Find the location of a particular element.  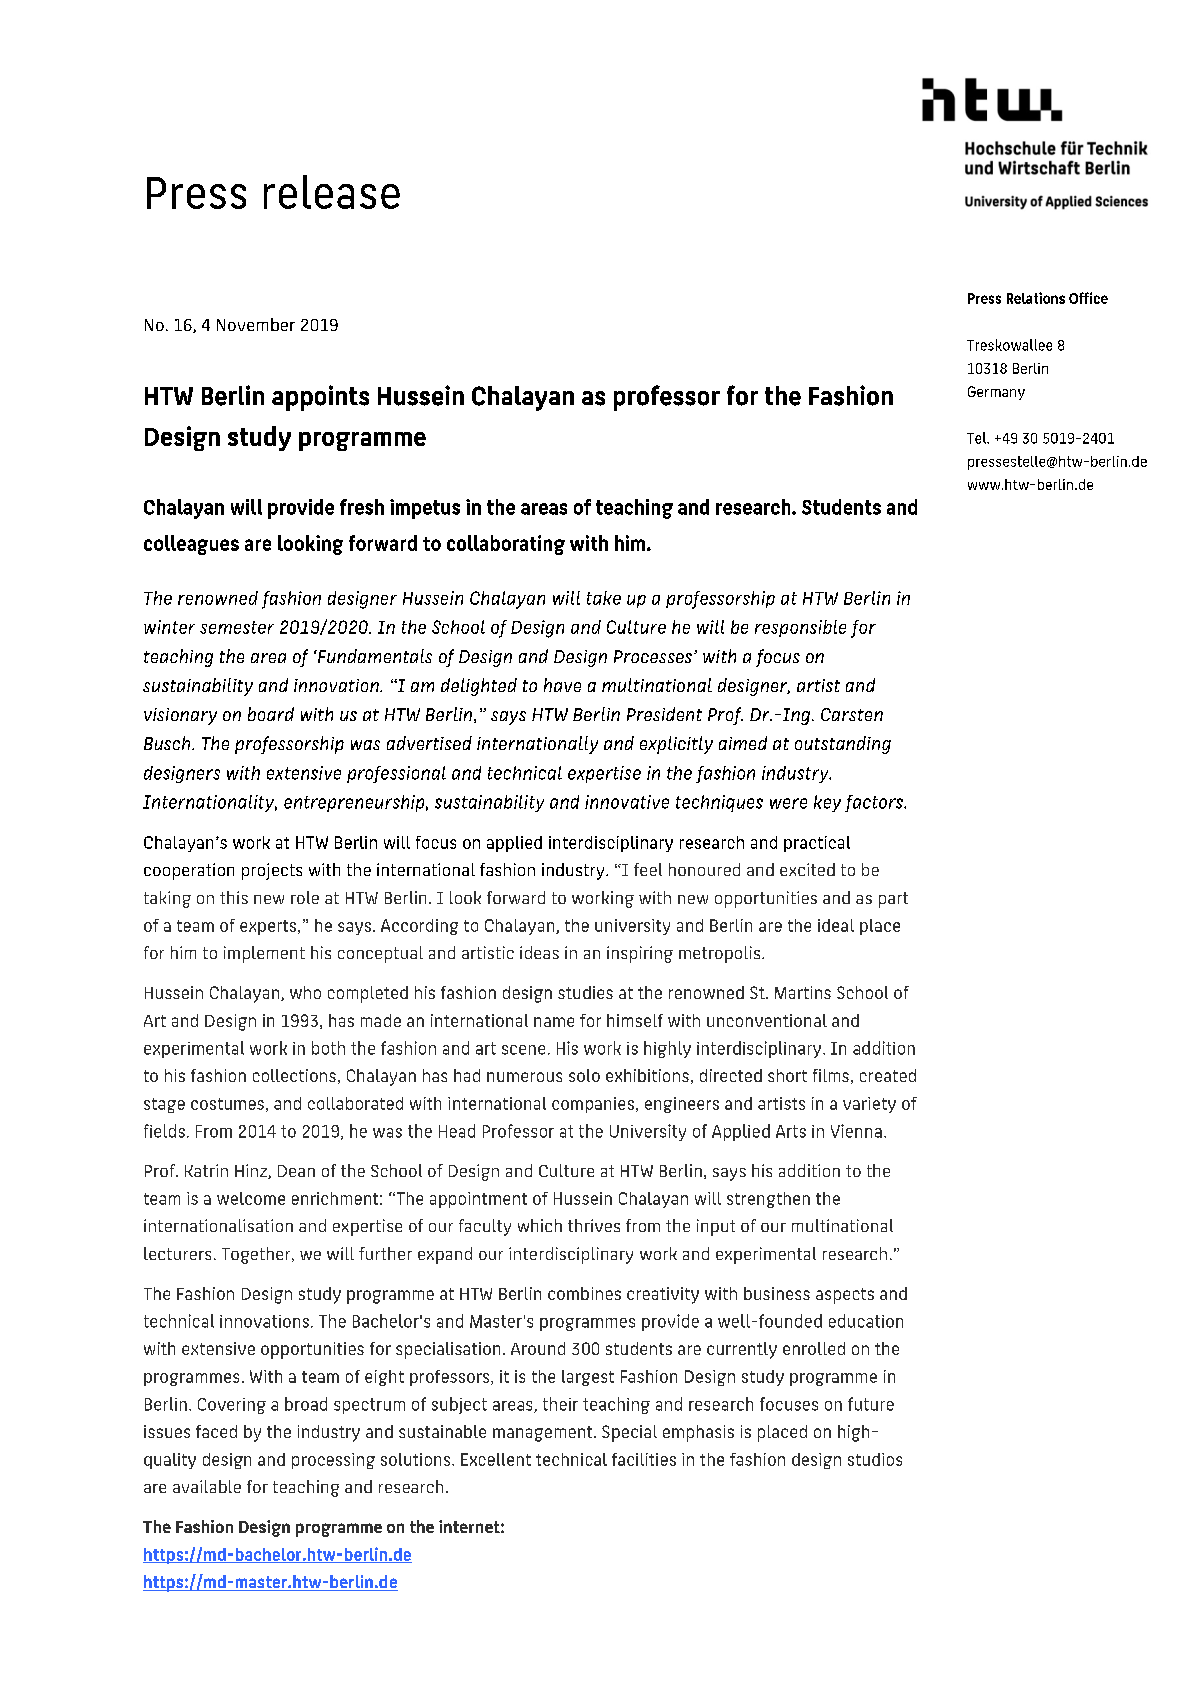

inspiring is located at coordinates (640, 954).
